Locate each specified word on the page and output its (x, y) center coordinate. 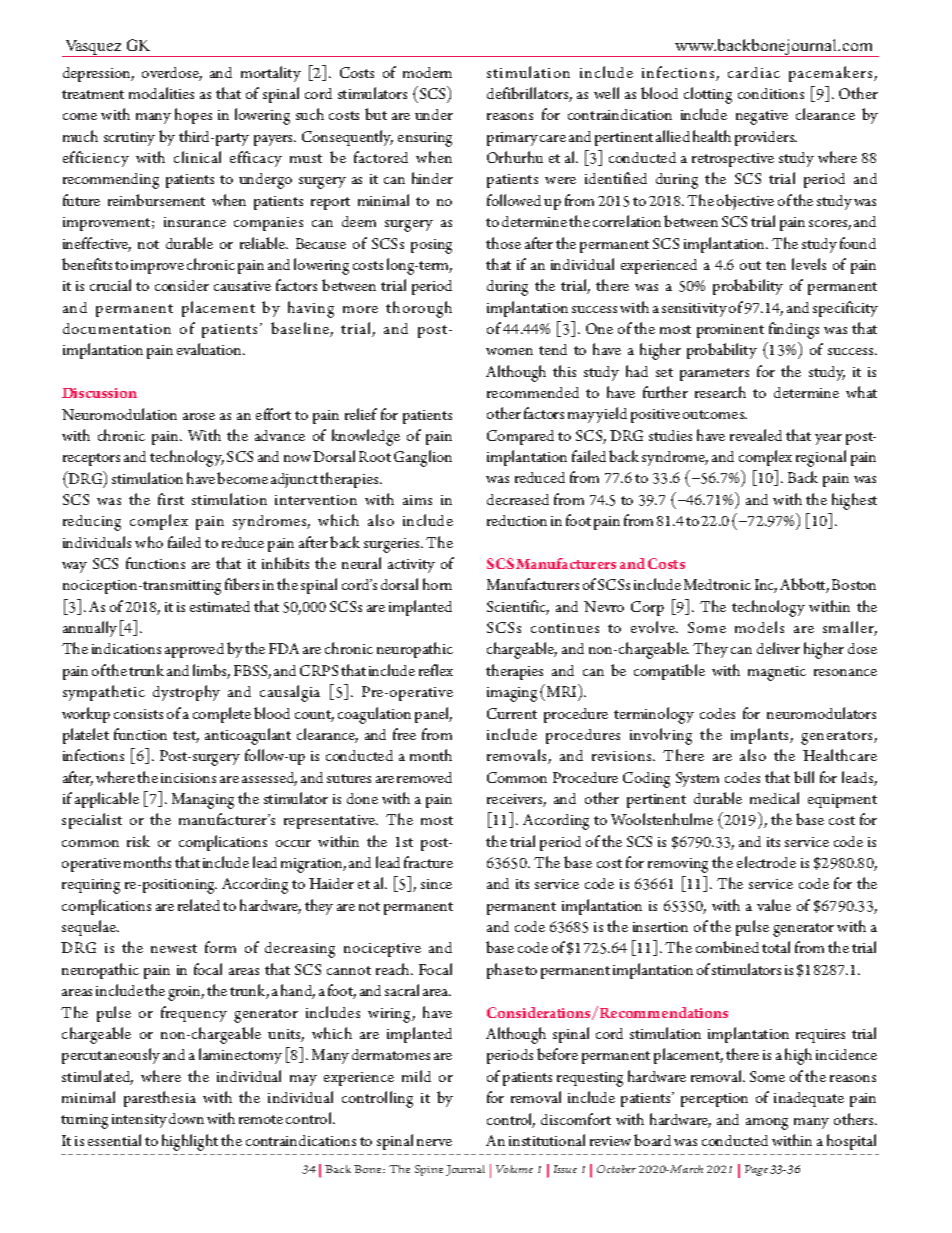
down (186, 1118)
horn (437, 584)
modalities (161, 93)
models (759, 627)
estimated (220, 606)
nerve (434, 1142)
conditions (771, 93)
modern (427, 72)
